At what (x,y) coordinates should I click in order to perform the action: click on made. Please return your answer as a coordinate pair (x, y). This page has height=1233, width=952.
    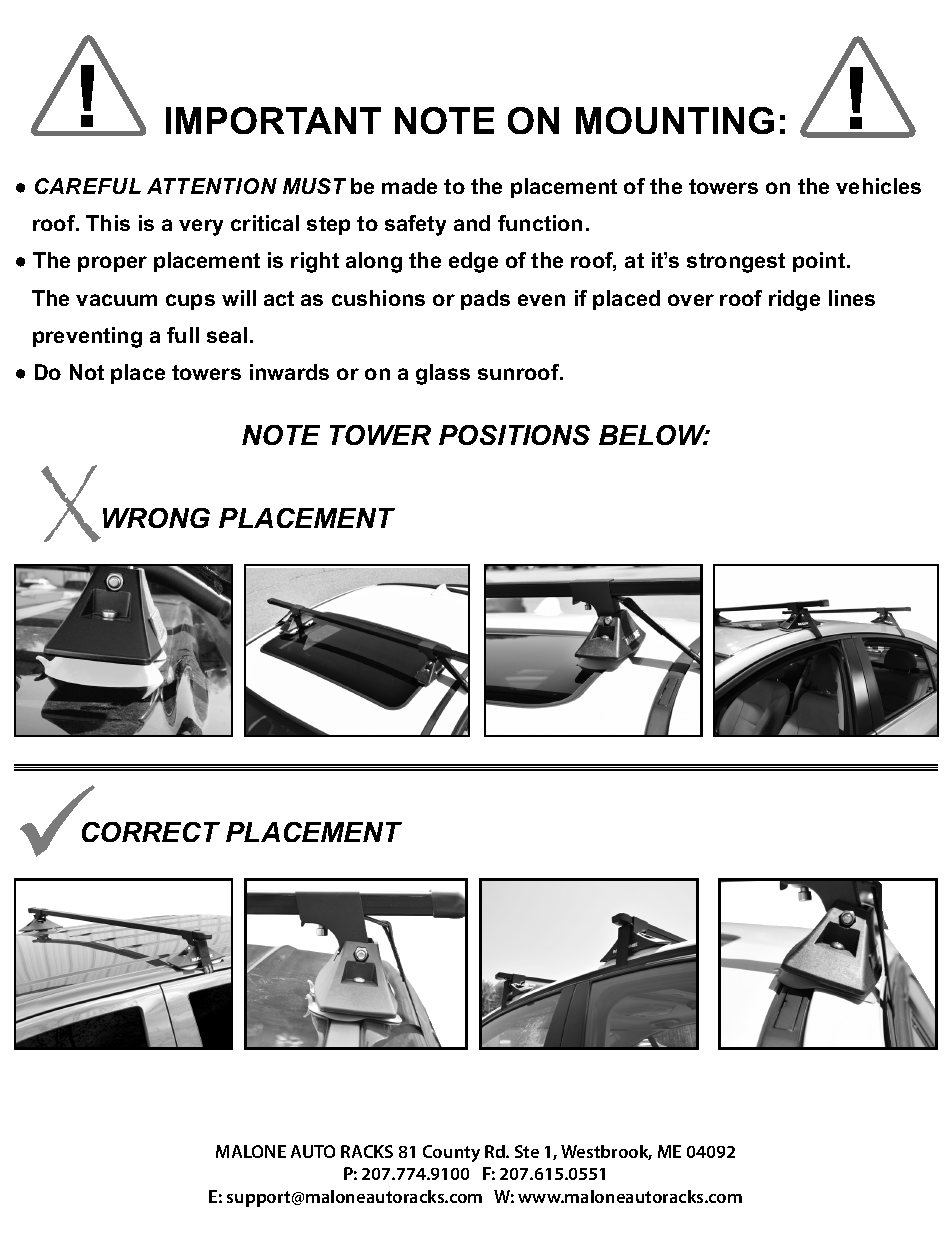
    Looking at the image, I should click on (409, 186).
